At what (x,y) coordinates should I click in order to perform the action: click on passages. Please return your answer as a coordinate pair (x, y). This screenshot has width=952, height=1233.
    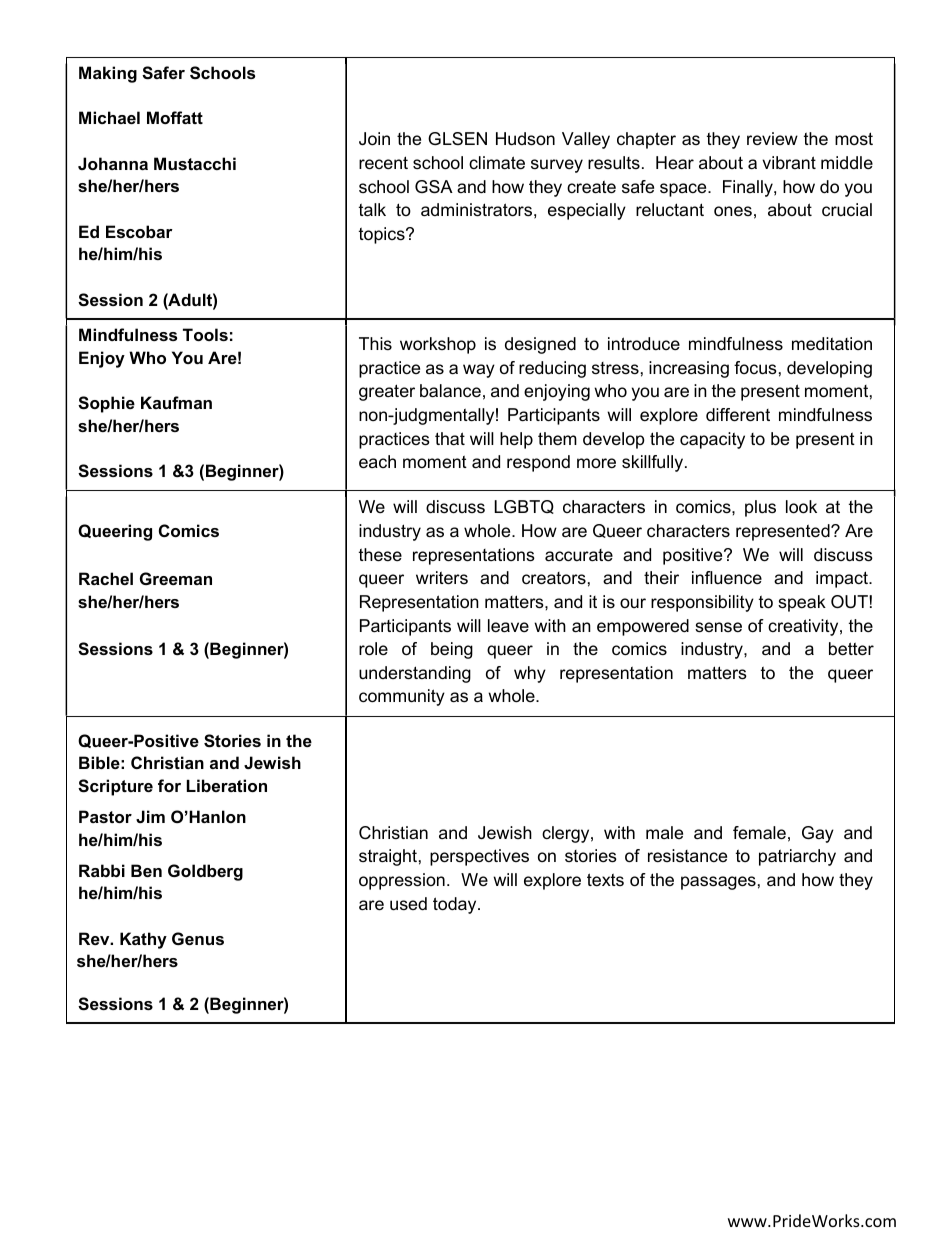
    Looking at the image, I should click on (718, 883).
